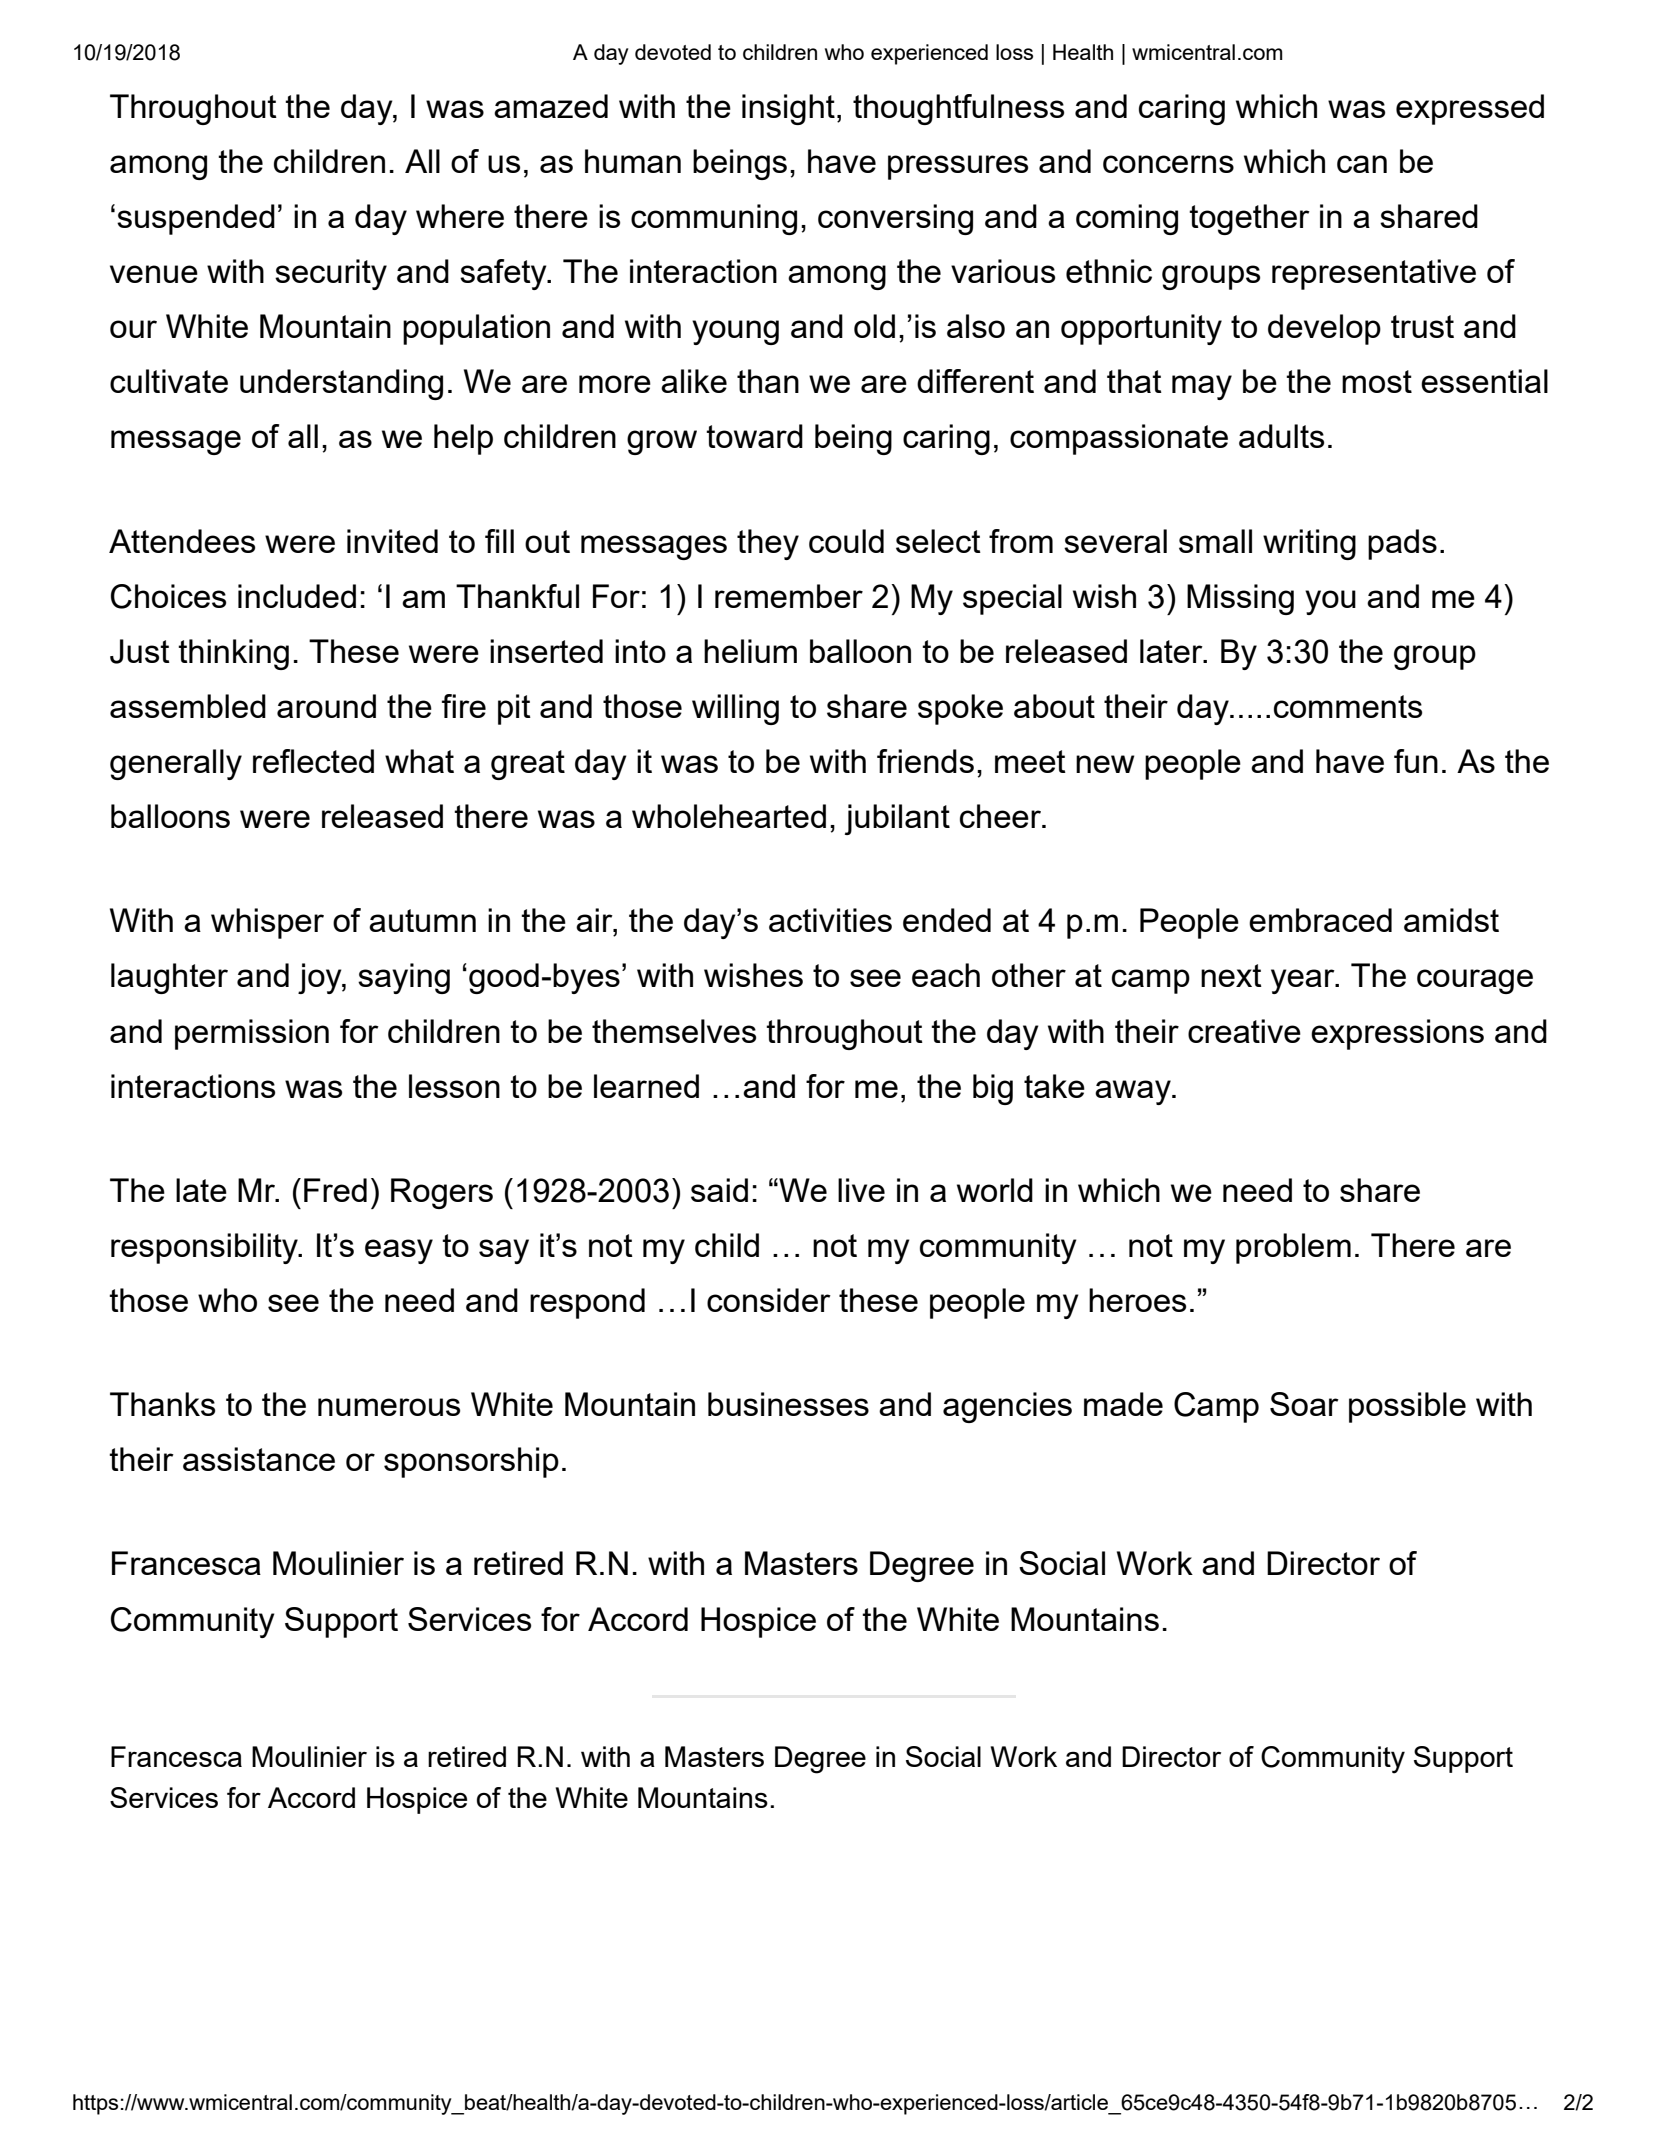 Image resolution: width=1666 pixels, height=2156 pixels. Describe the element at coordinates (729, 816) in the screenshot. I see `wholehearted` at that location.
